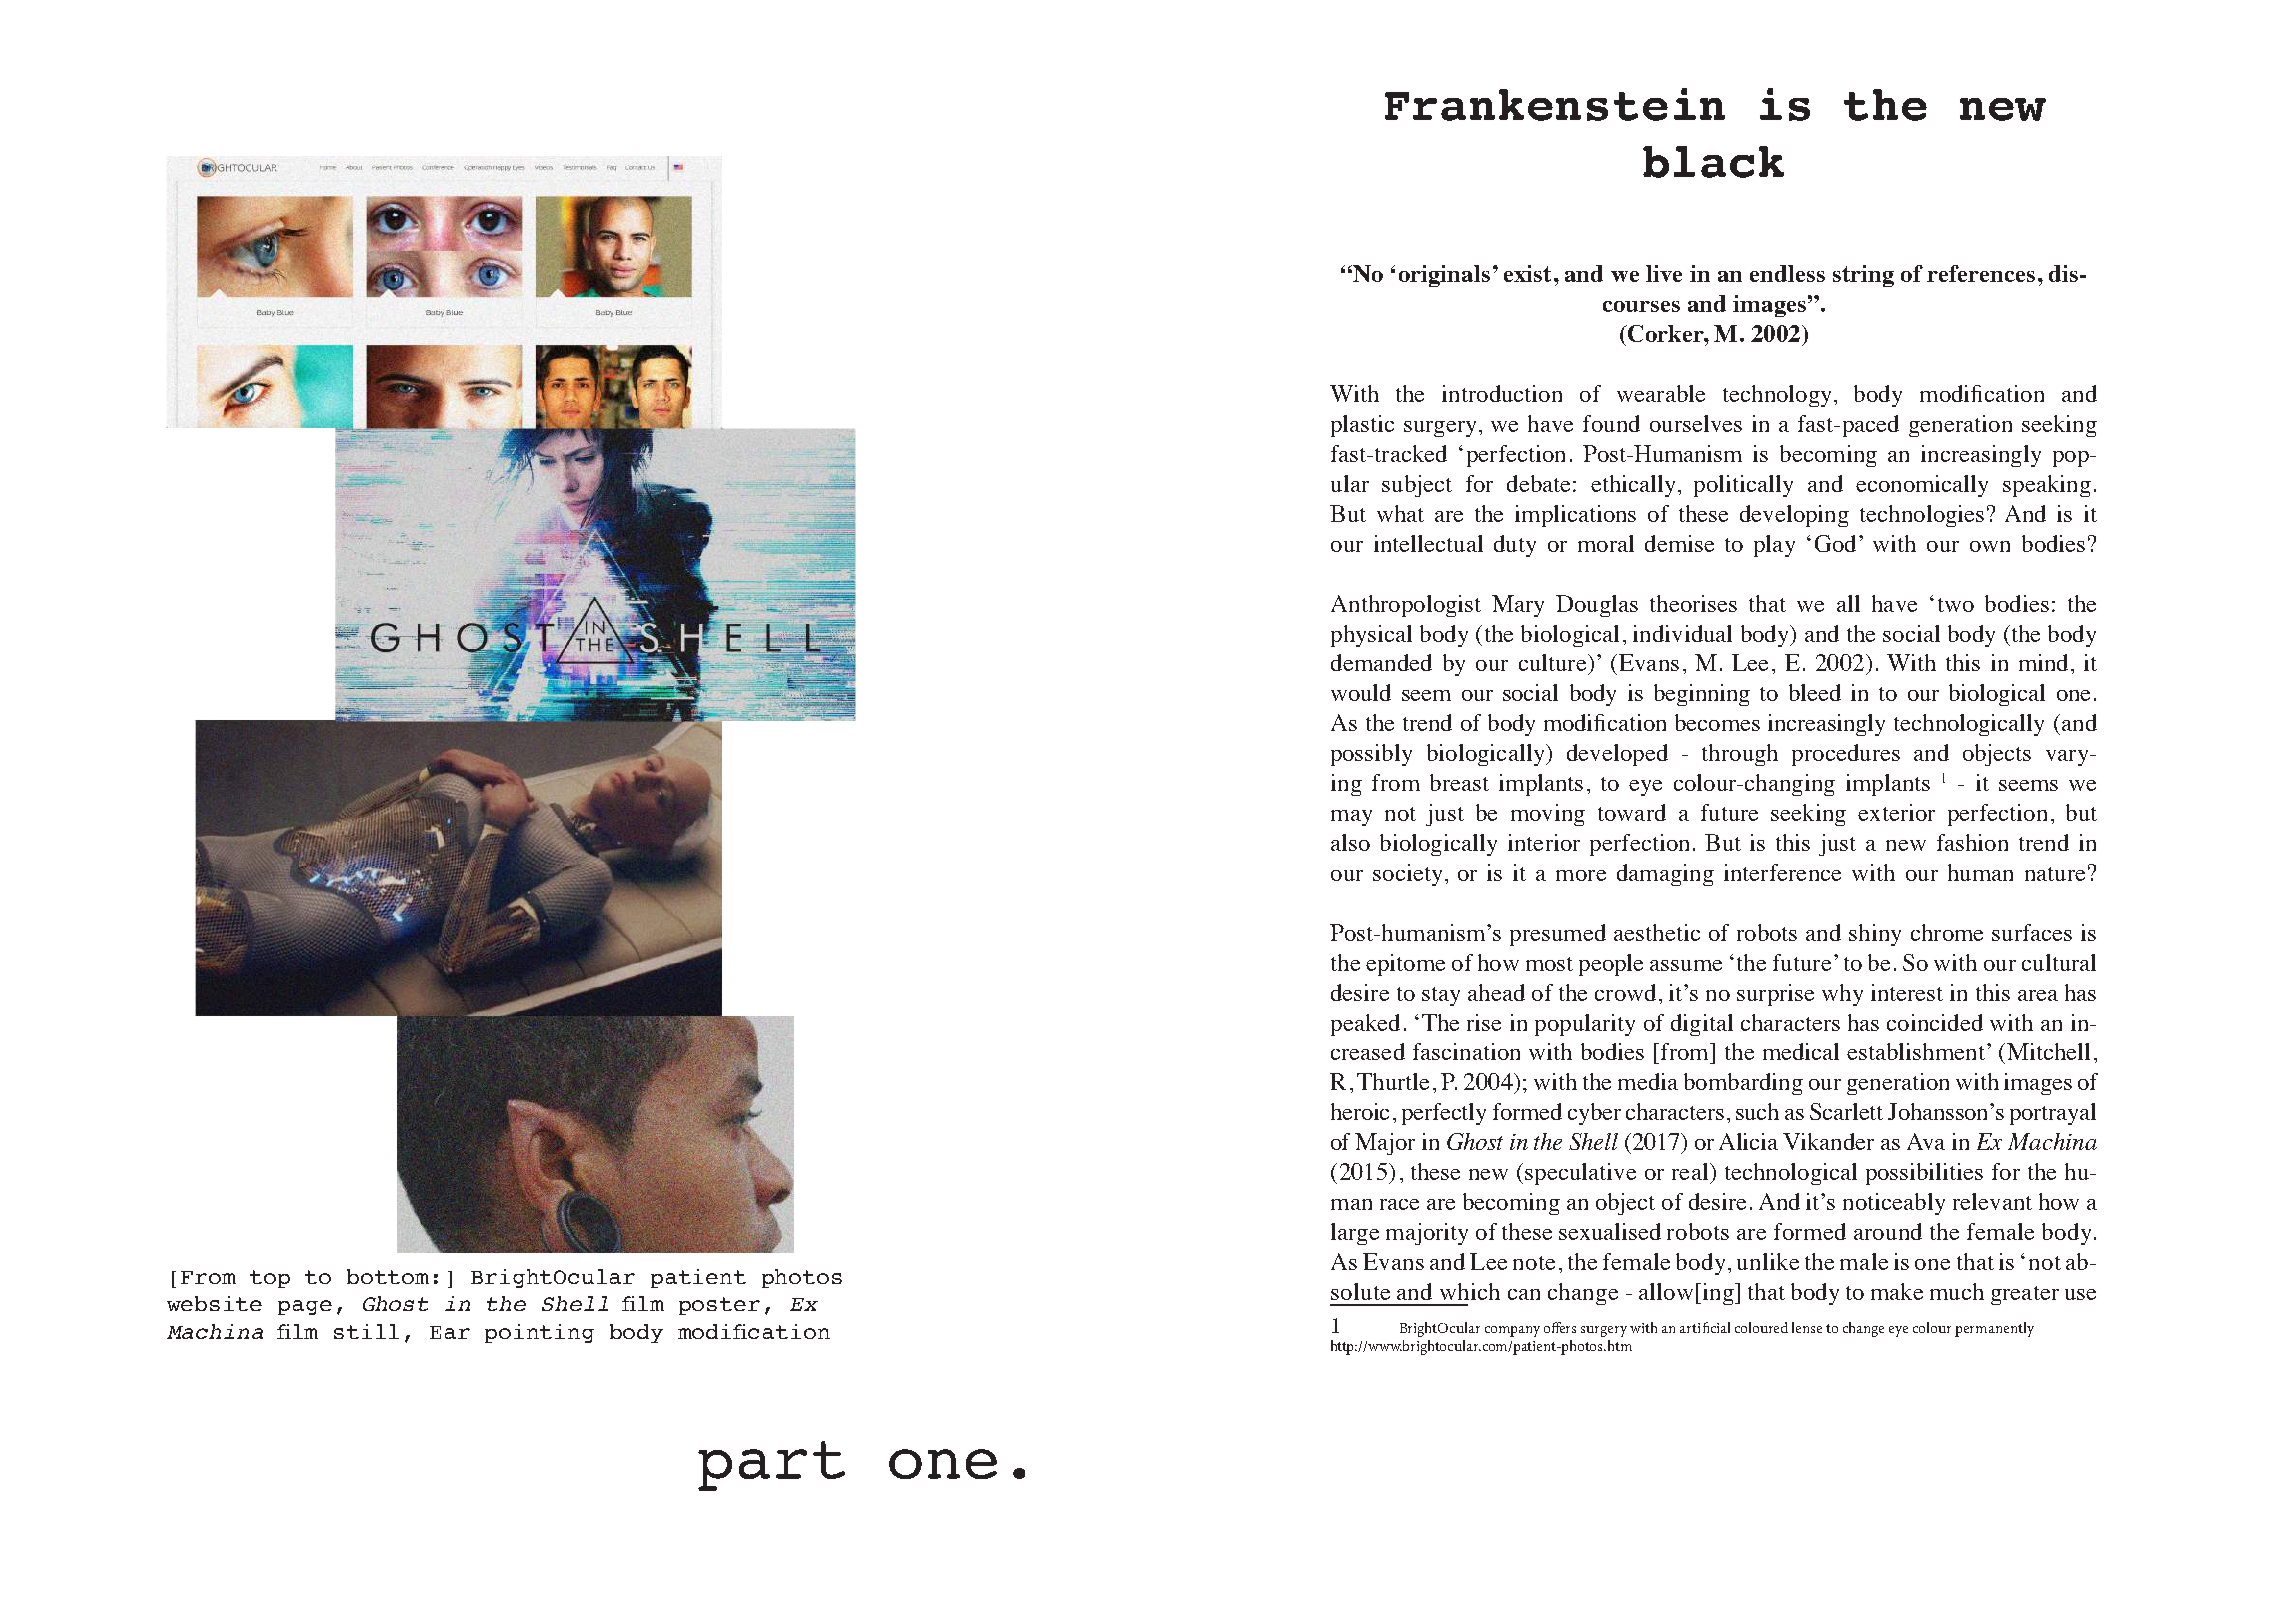 This screenshot has height=1615, width=2285. I want to click on black, so click(1713, 162).
